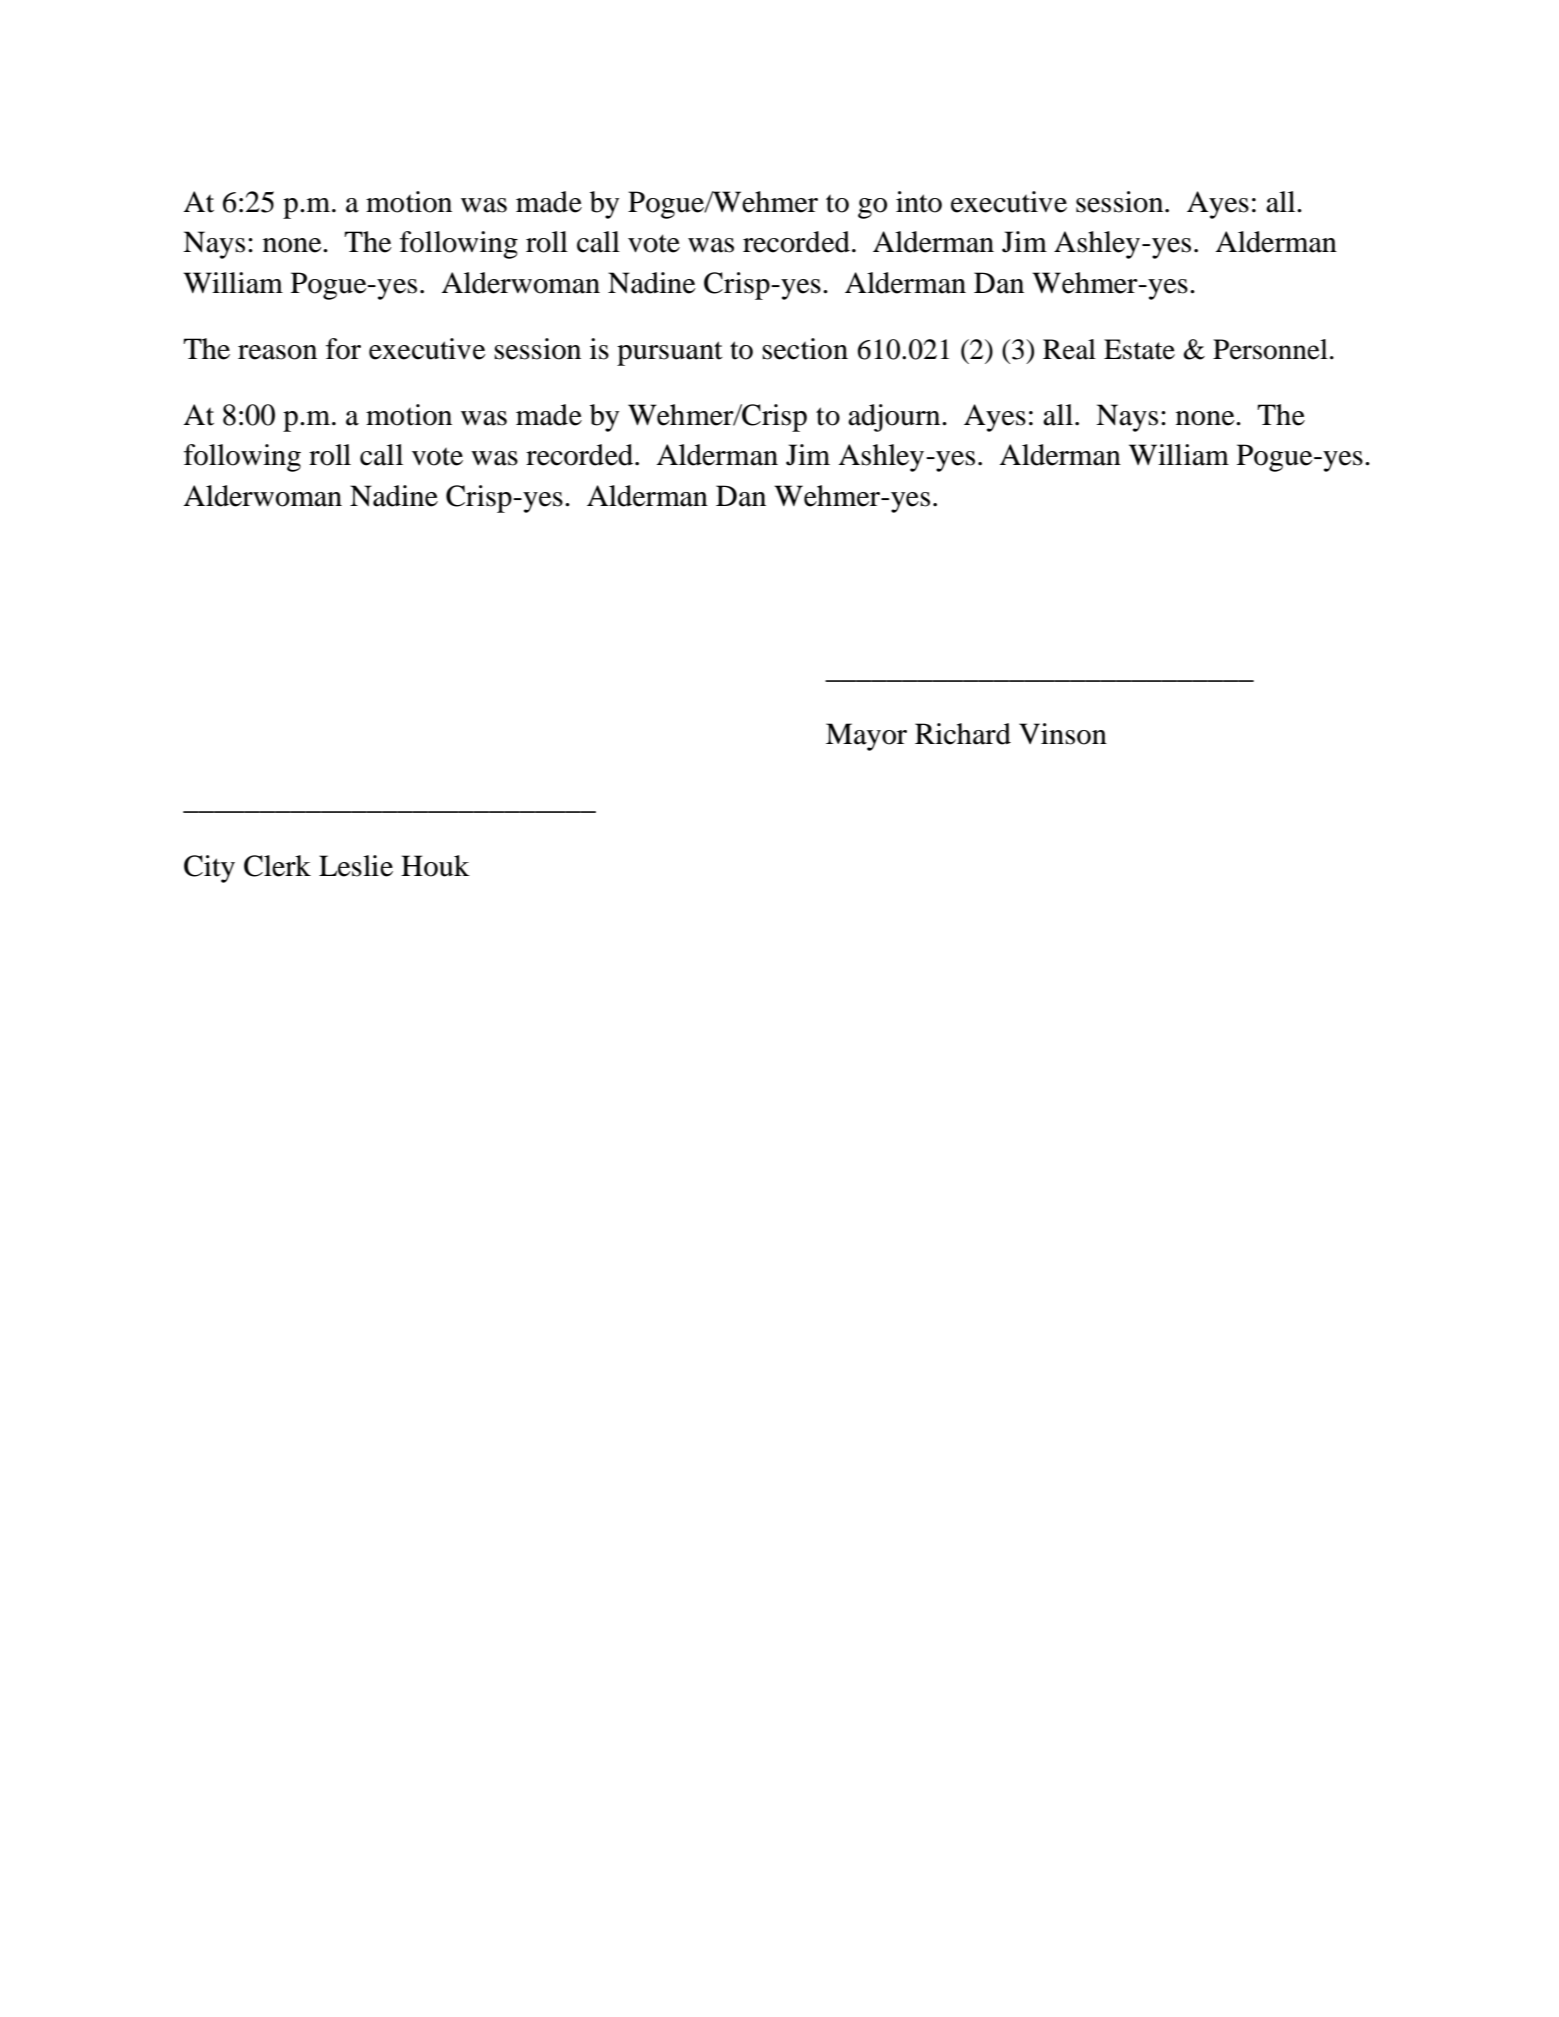 Image resolution: width=1559 pixels, height=2017 pixels. I want to click on for, so click(343, 349).
